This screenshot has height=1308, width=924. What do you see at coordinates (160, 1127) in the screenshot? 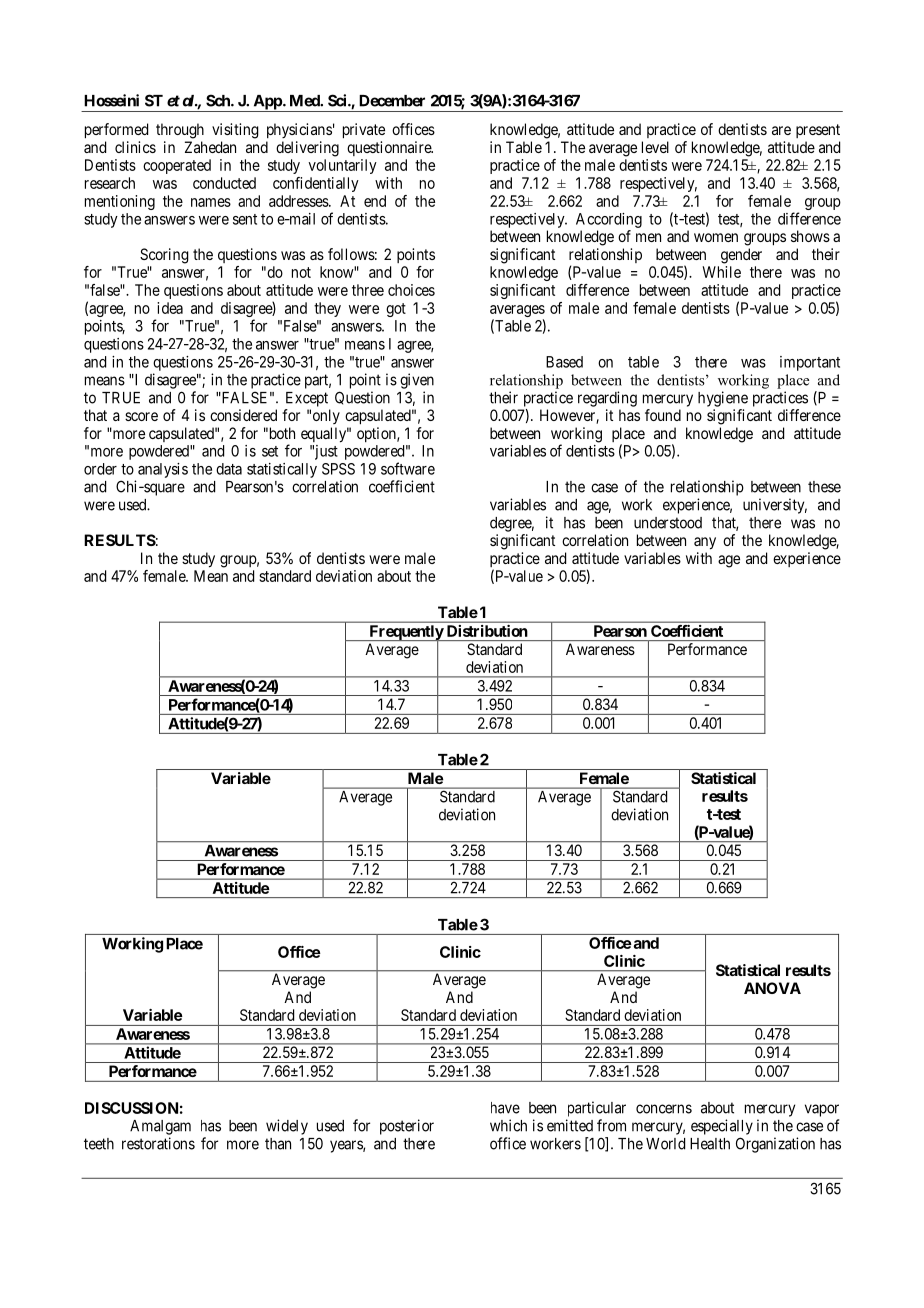
I see `Amalgam` at bounding box center [160, 1127].
